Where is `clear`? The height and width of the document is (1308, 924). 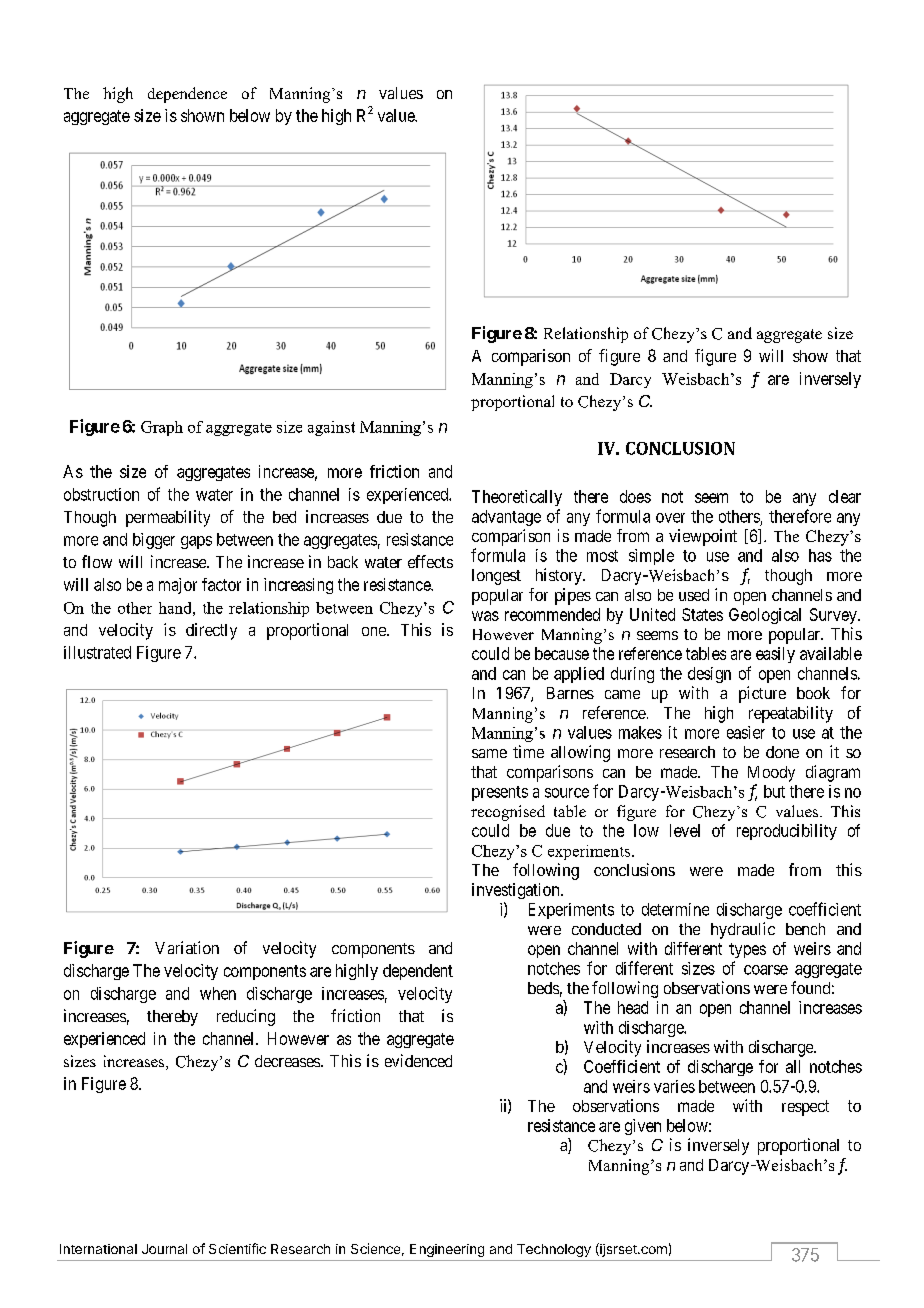 clear is located at coordinates (845, 496).
